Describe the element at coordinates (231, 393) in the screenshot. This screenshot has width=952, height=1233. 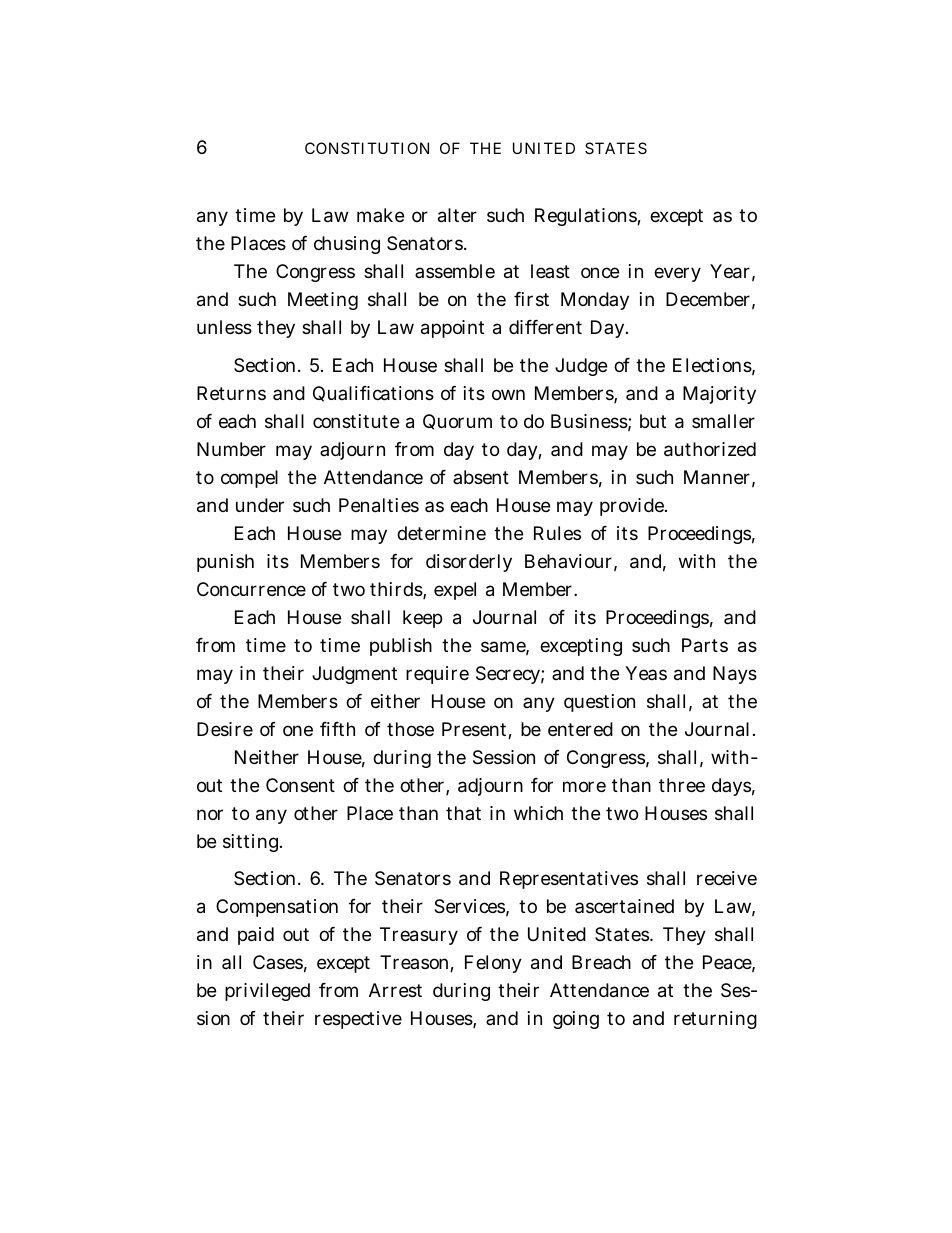
I see `Returns` at that location.
